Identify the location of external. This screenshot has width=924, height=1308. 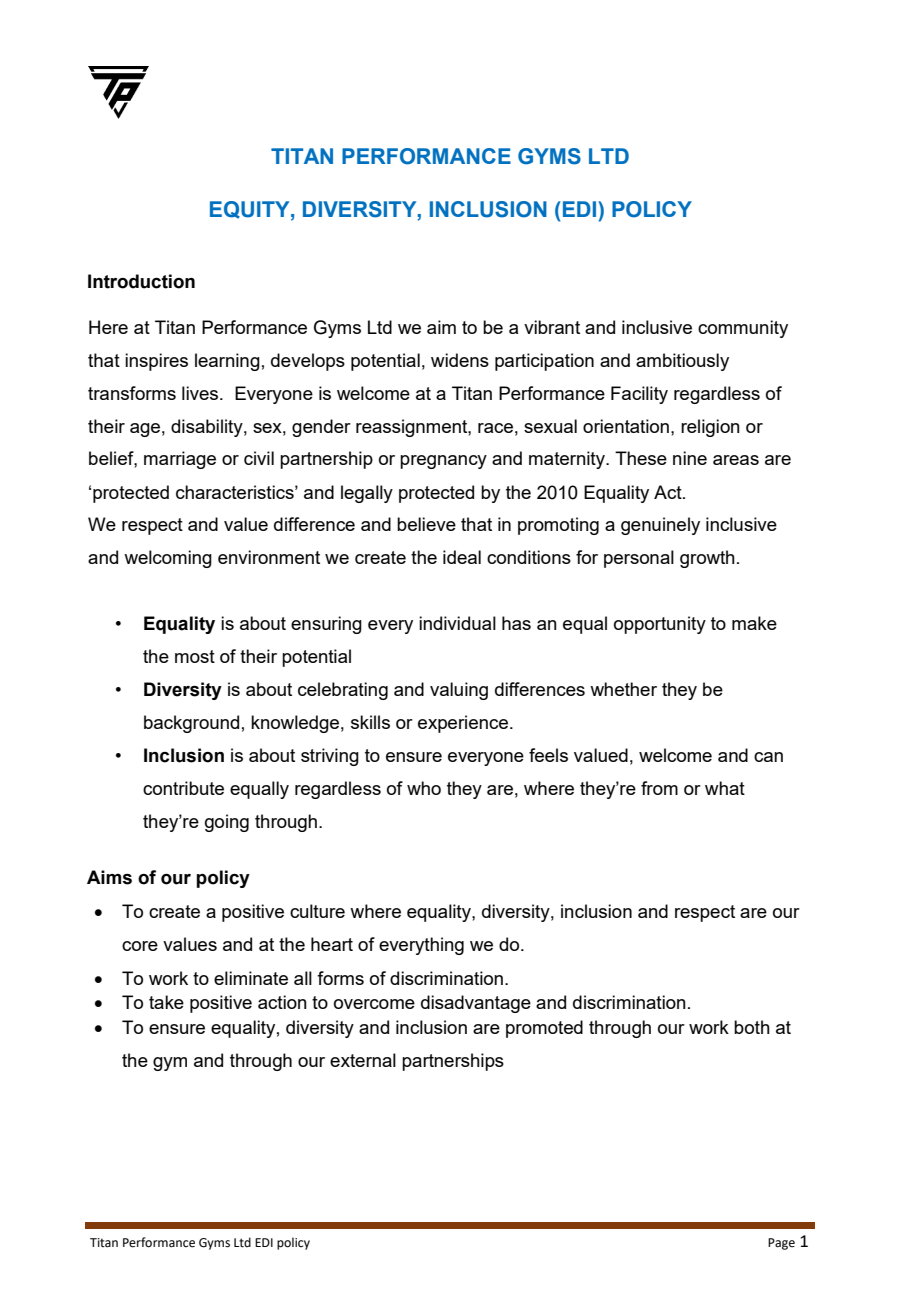
(363, 1060).
